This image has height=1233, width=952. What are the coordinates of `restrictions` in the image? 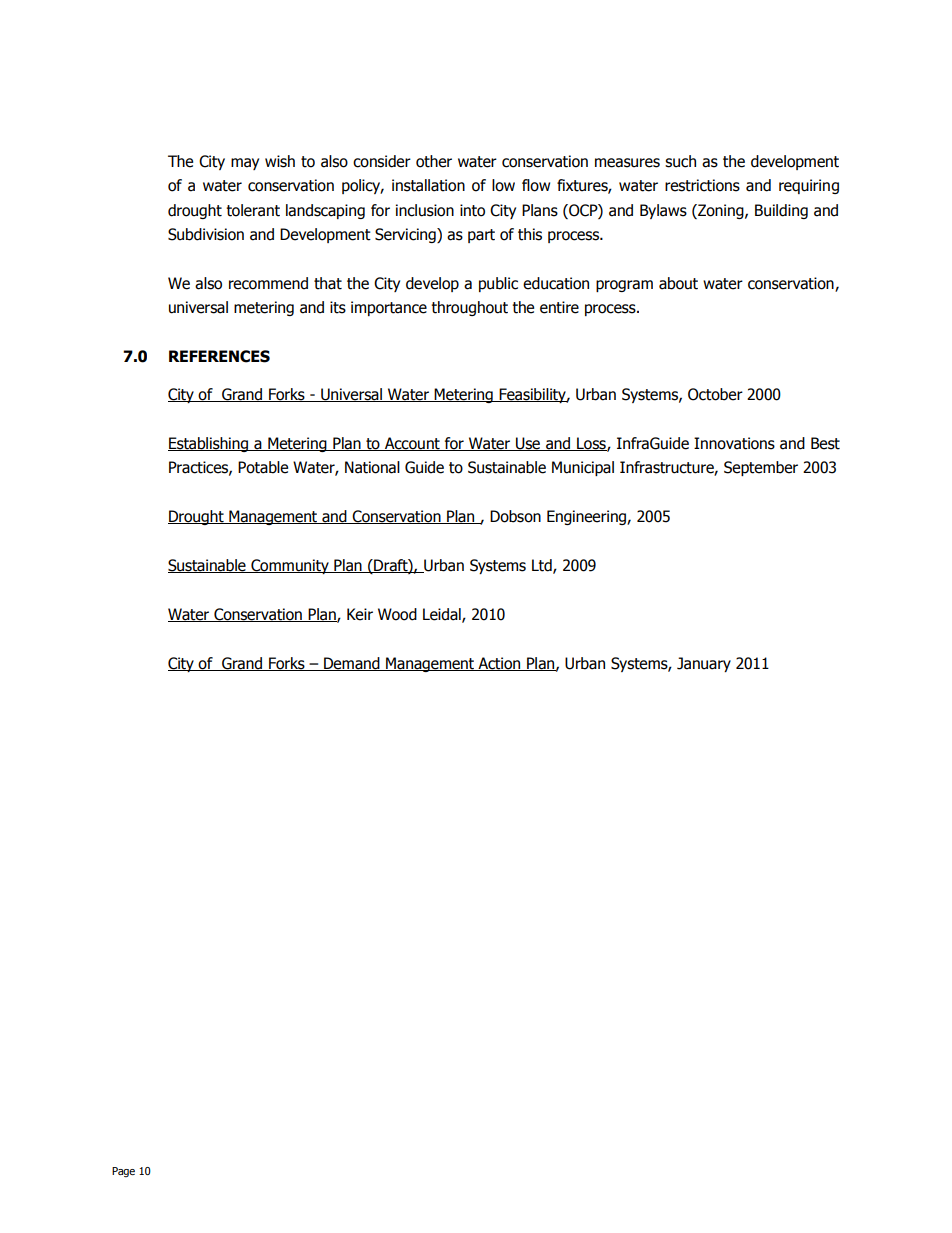 It's located at (702, 185).
